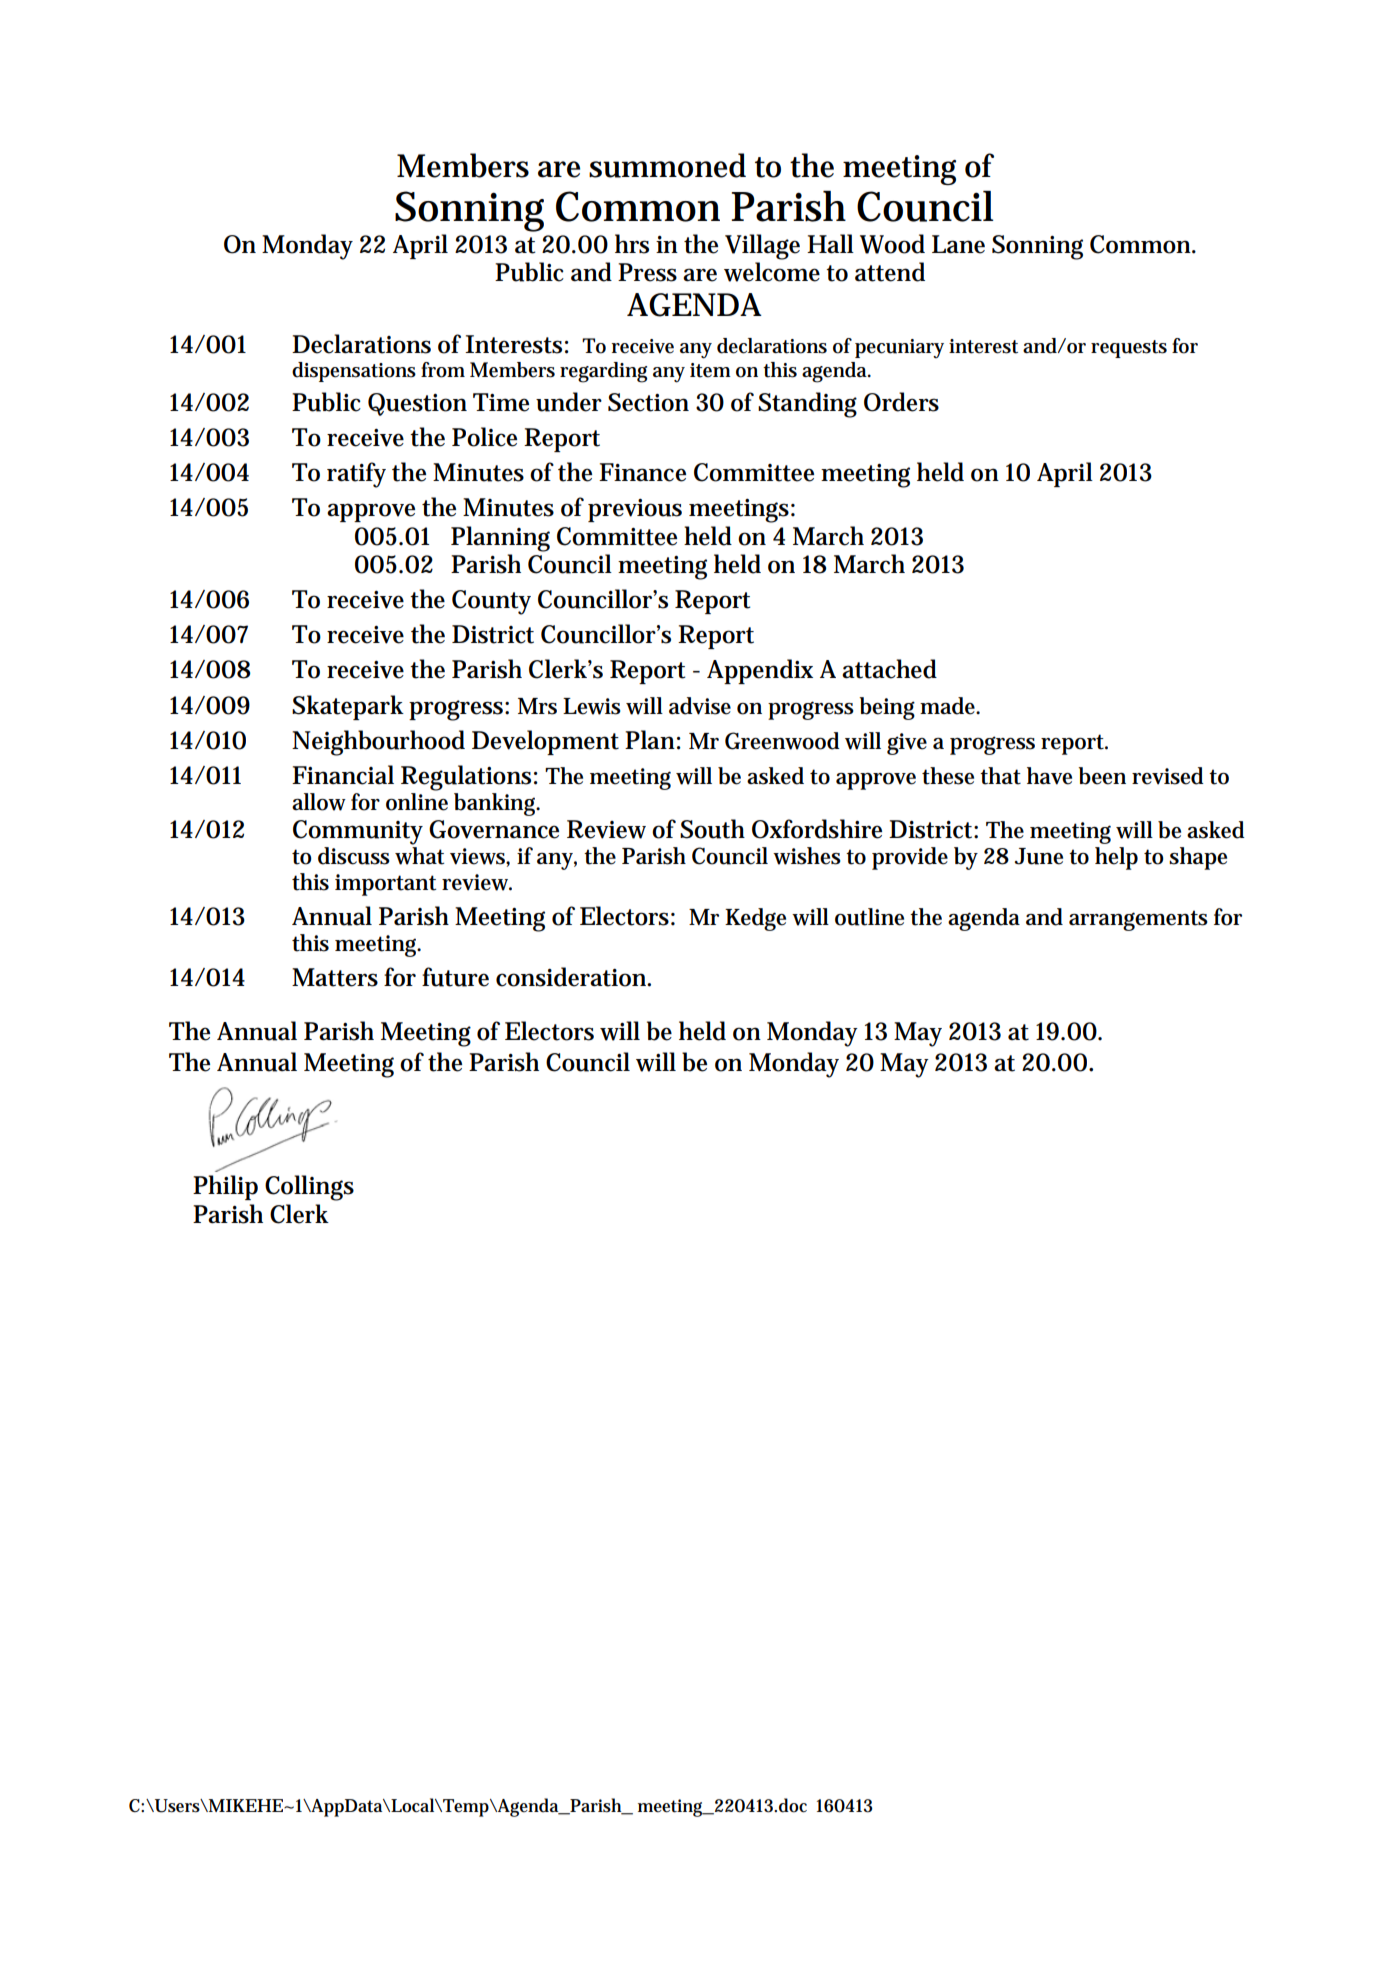  I want to click on been, so click(1102, 776).
